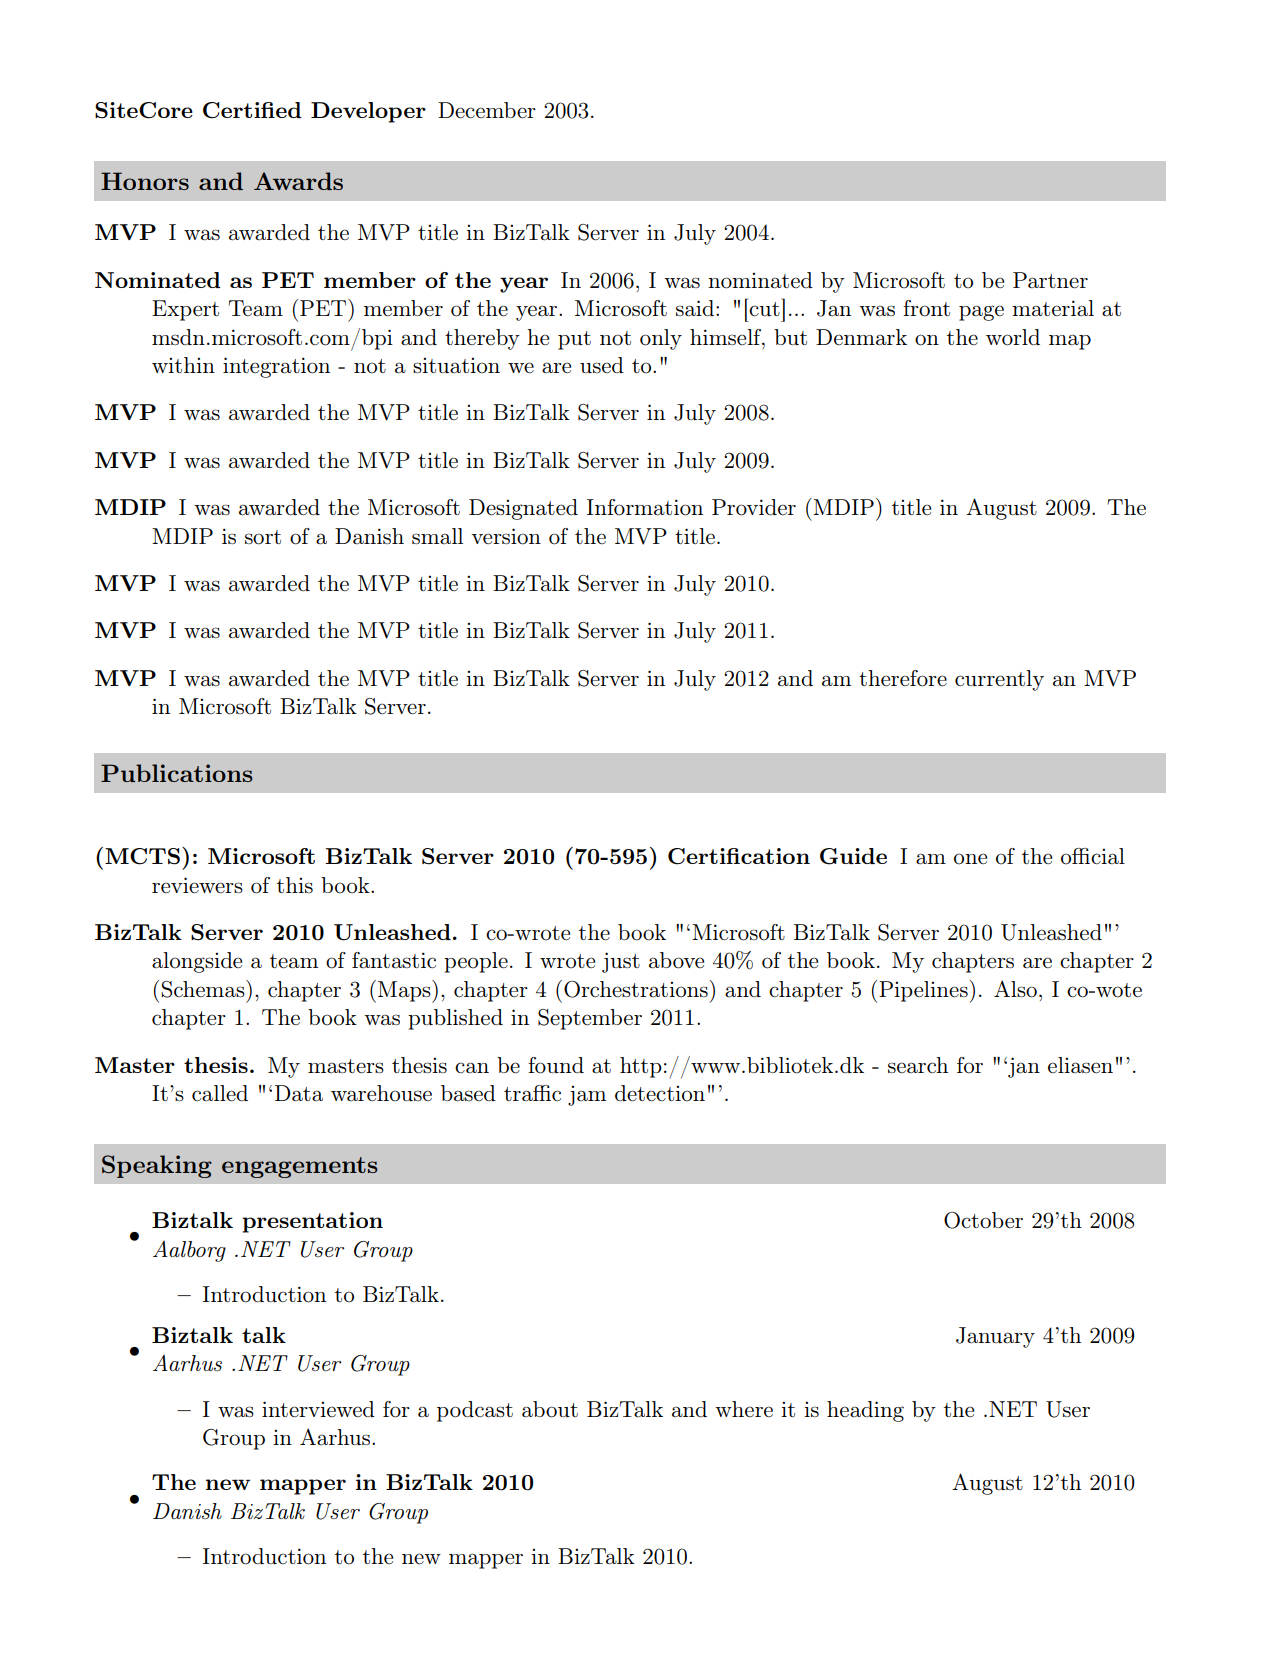  I want to click on Partner, so click(1050, 280).
